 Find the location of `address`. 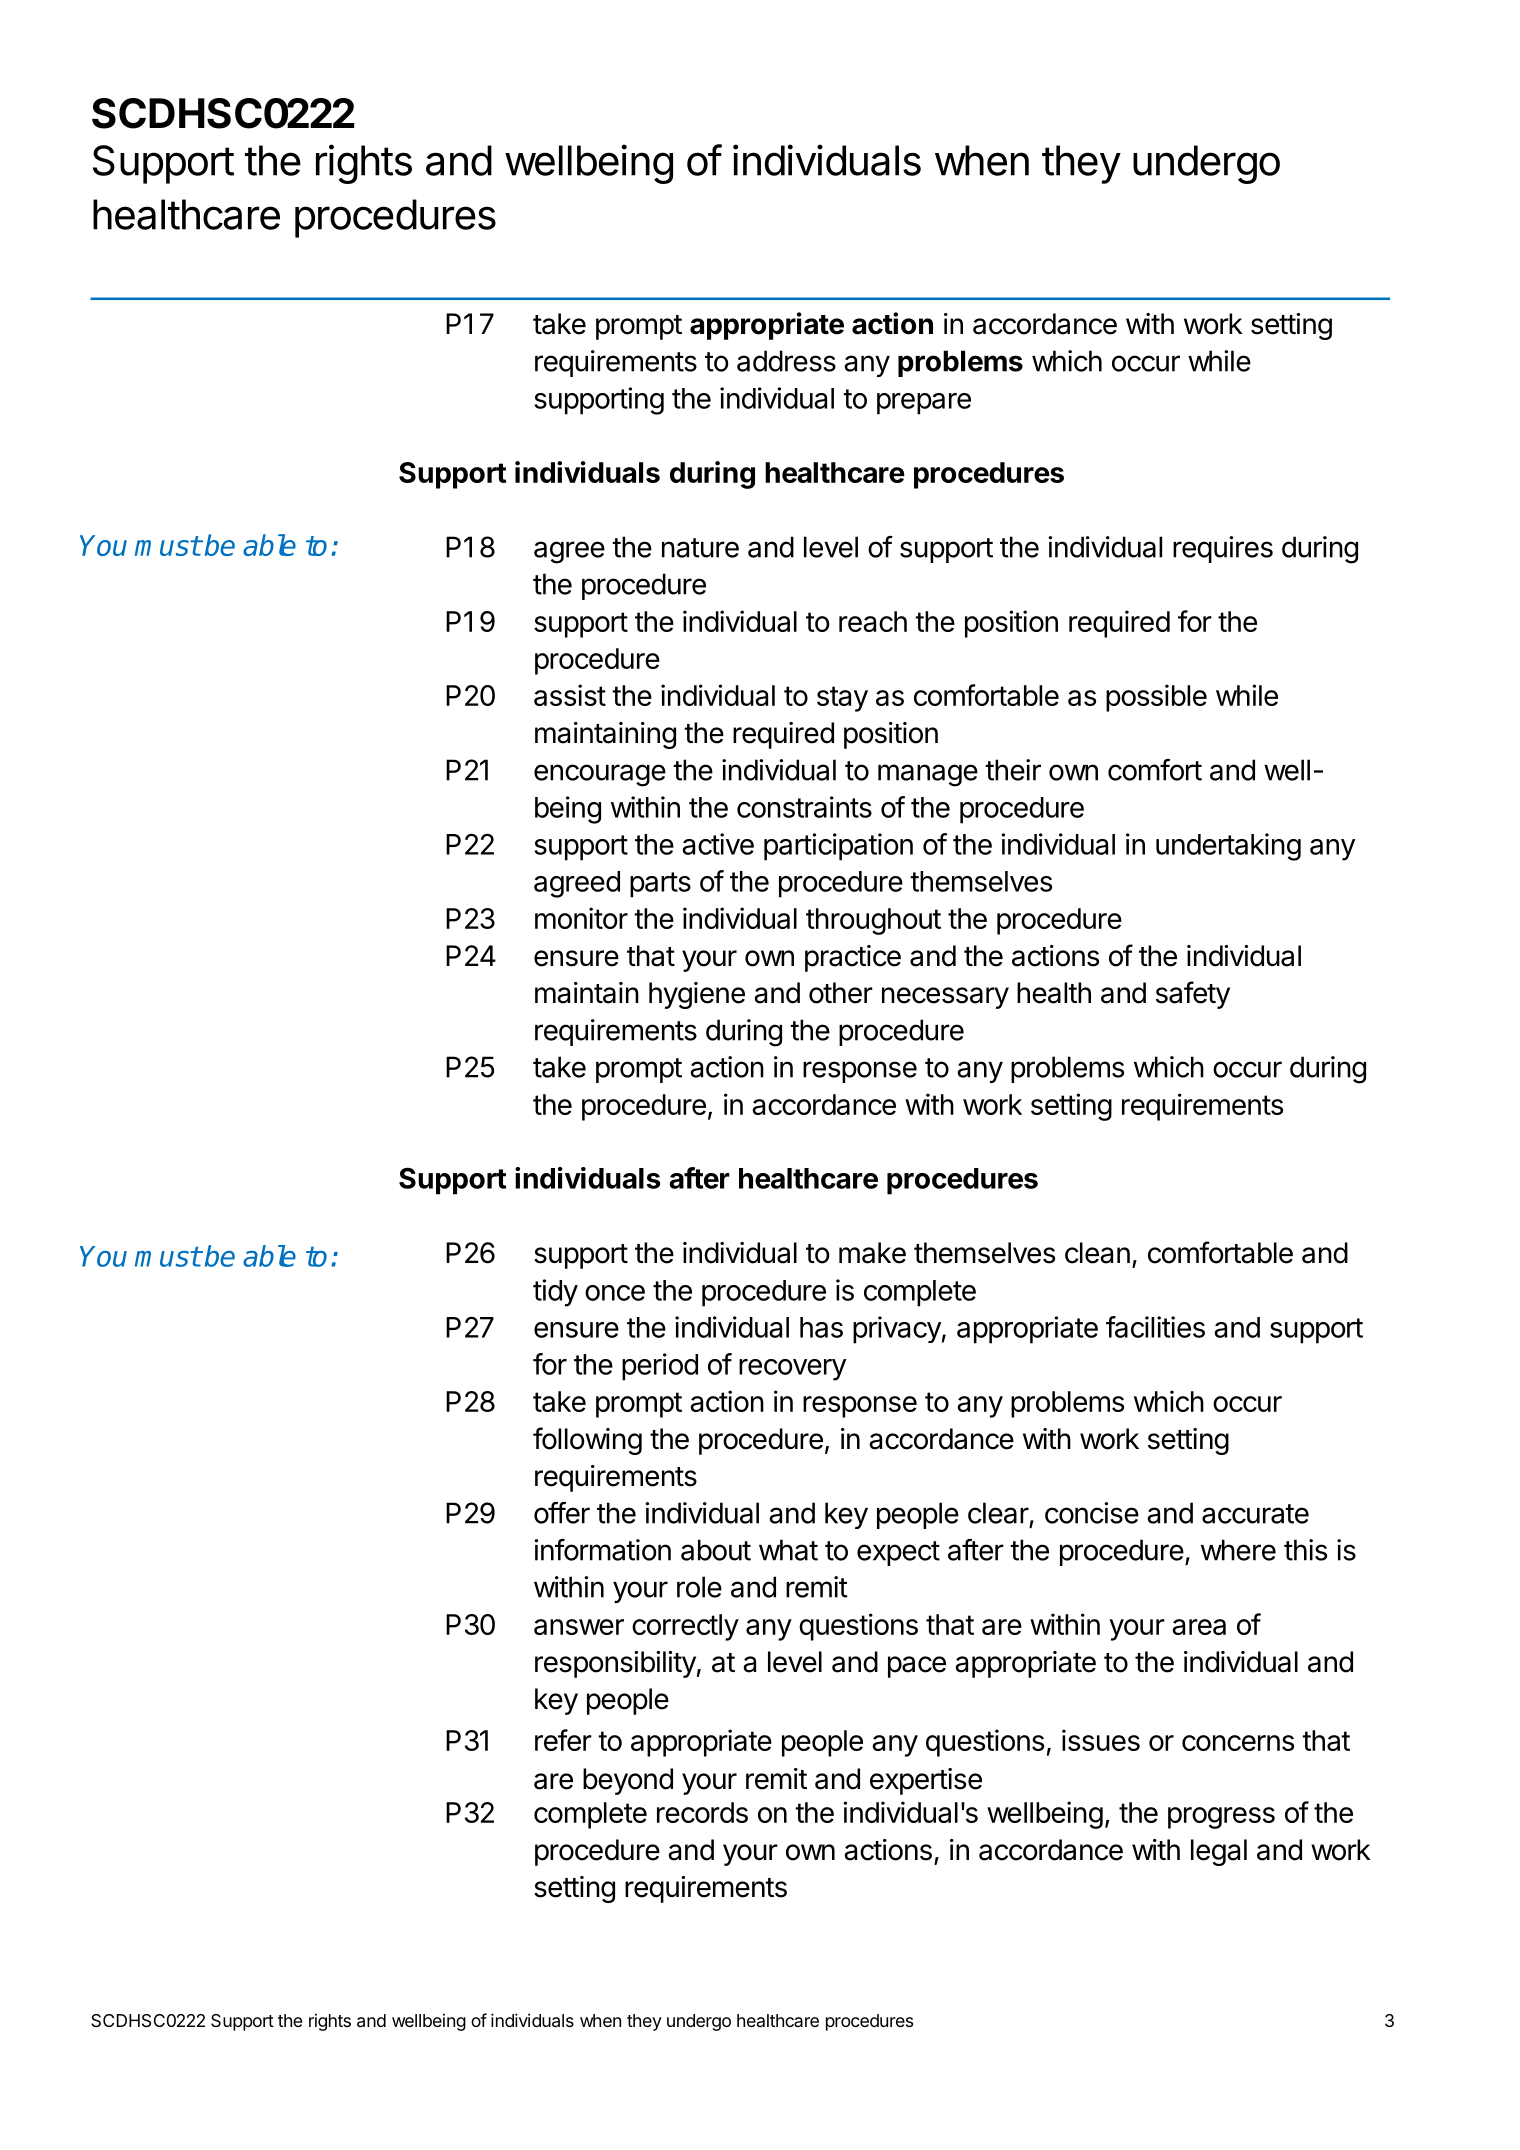

address is located at coordinates (786, 361).
